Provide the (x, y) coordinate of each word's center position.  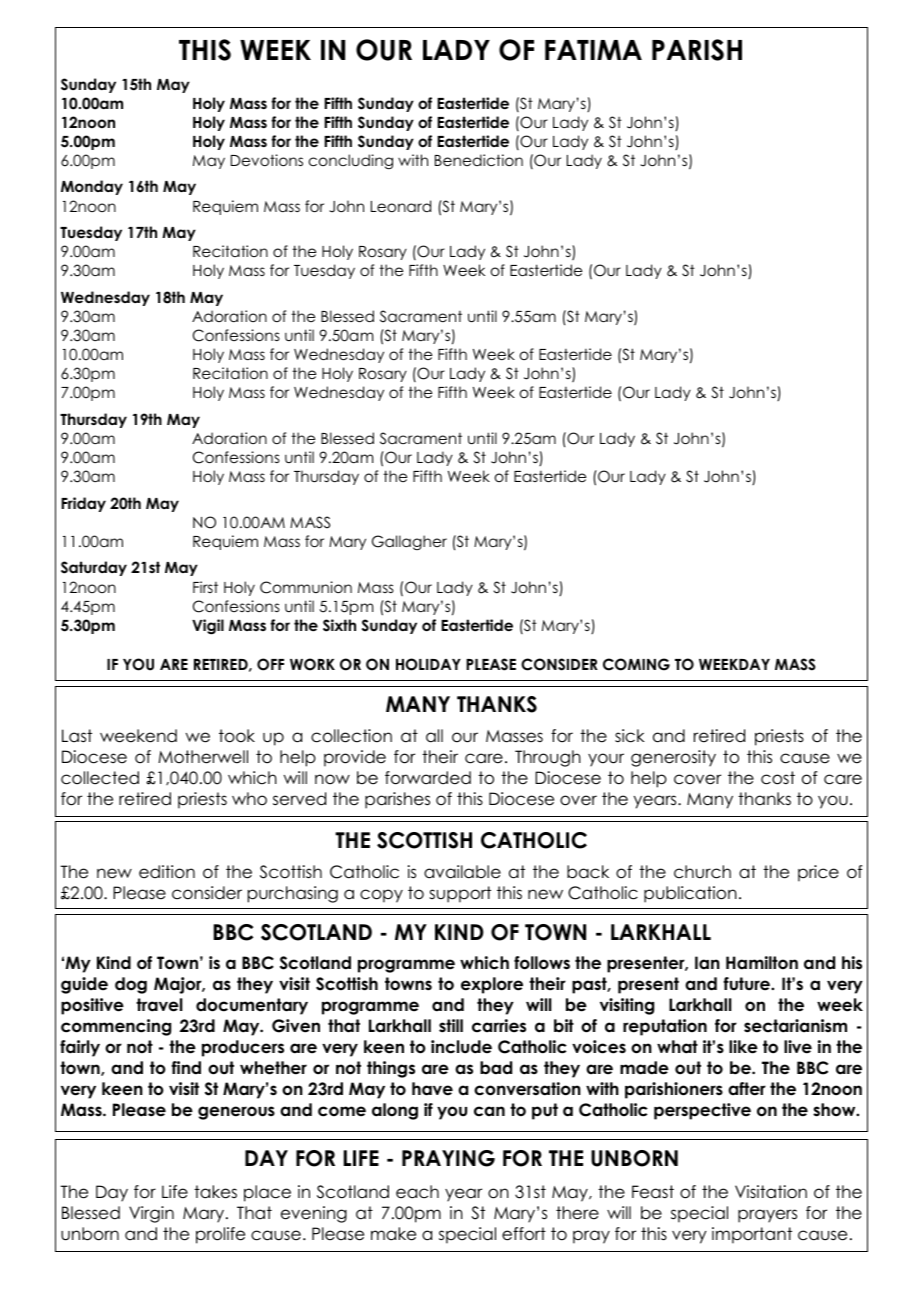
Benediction (479, 160)
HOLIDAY (428, 664)
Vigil (208, 627)
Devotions (267, 160)
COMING (636, 664)
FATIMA (593, 50)
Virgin (151, 1214)
